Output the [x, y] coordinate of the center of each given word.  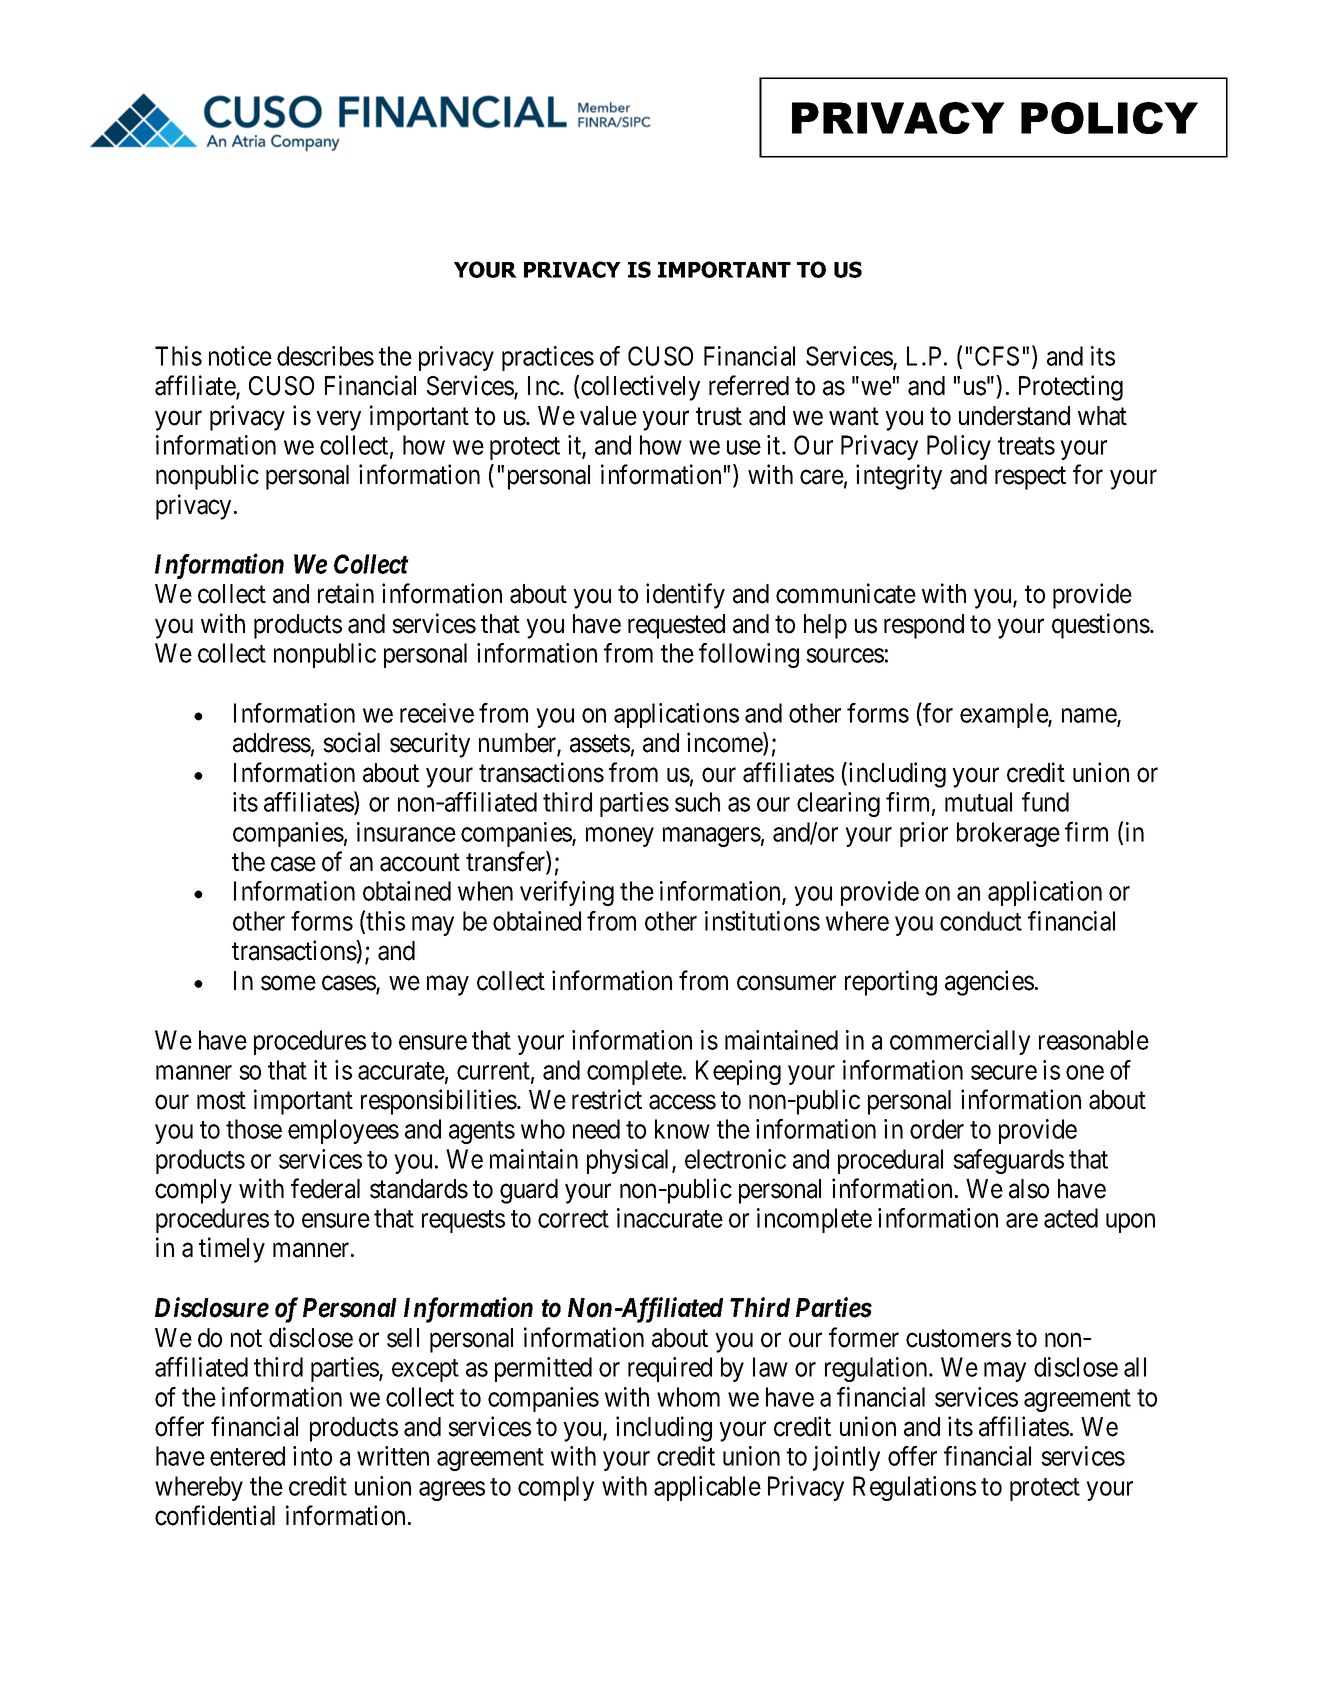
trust [719, 417]
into [312, 1456]
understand [1014, 416]
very [338, 421]
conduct [981, 921]
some [288, 983]
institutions [762, 921]
